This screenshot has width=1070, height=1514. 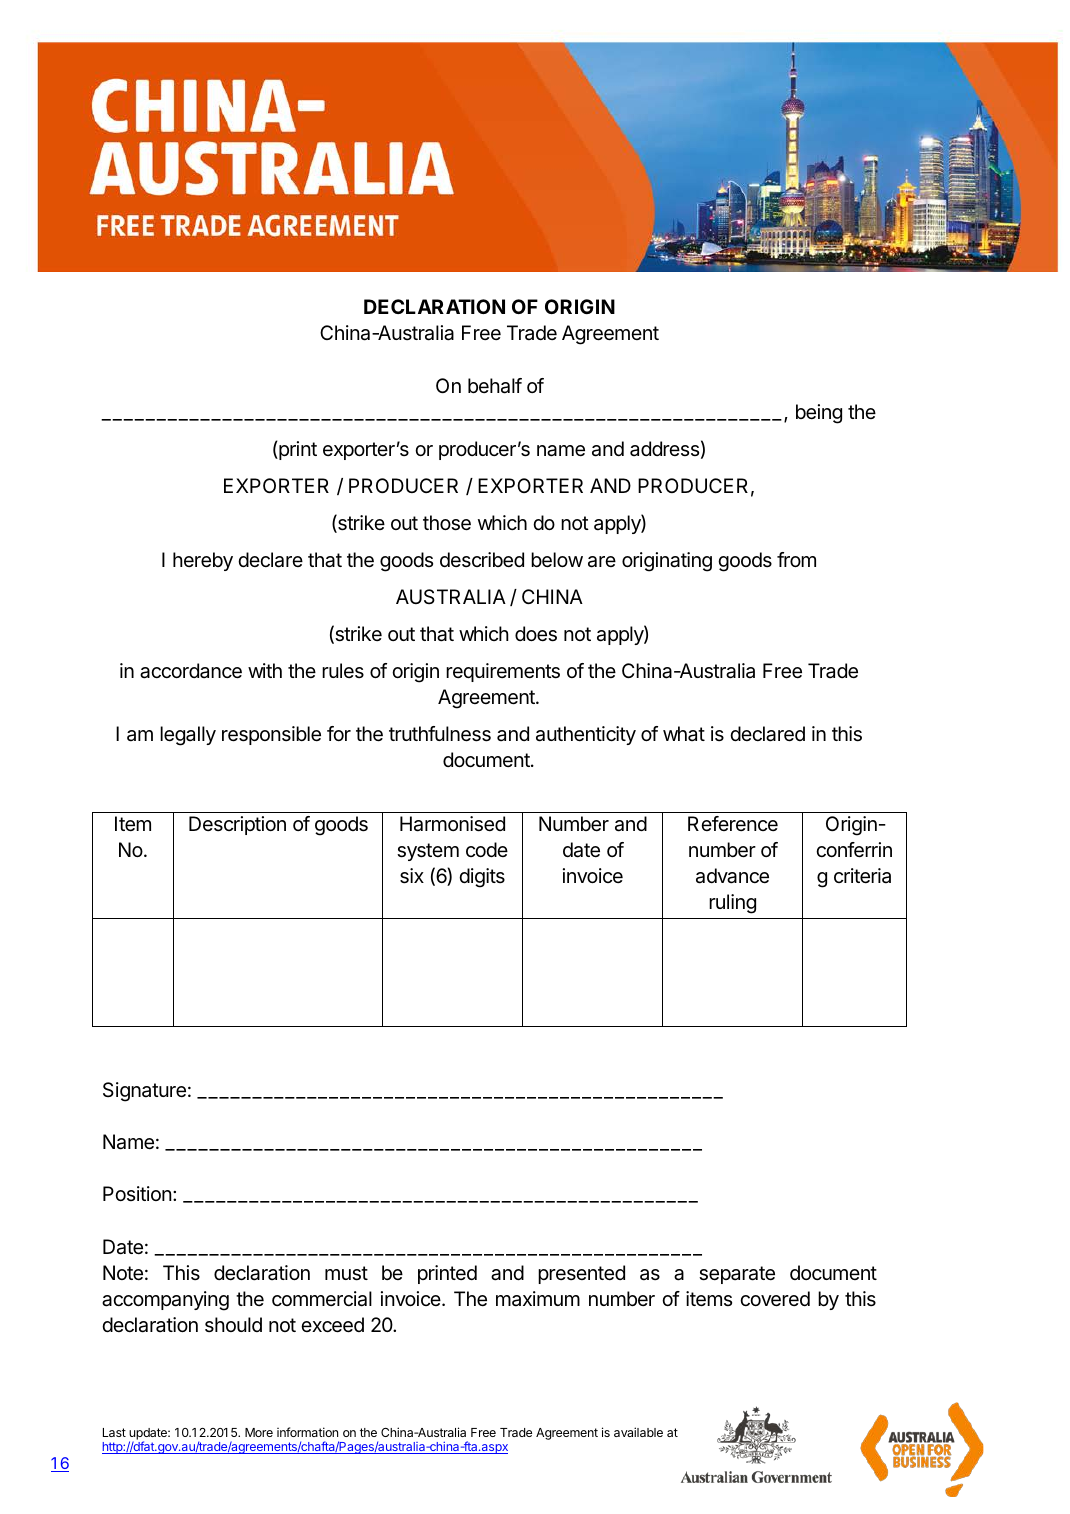 I want to click on More, so click(x=259, y=1432).
